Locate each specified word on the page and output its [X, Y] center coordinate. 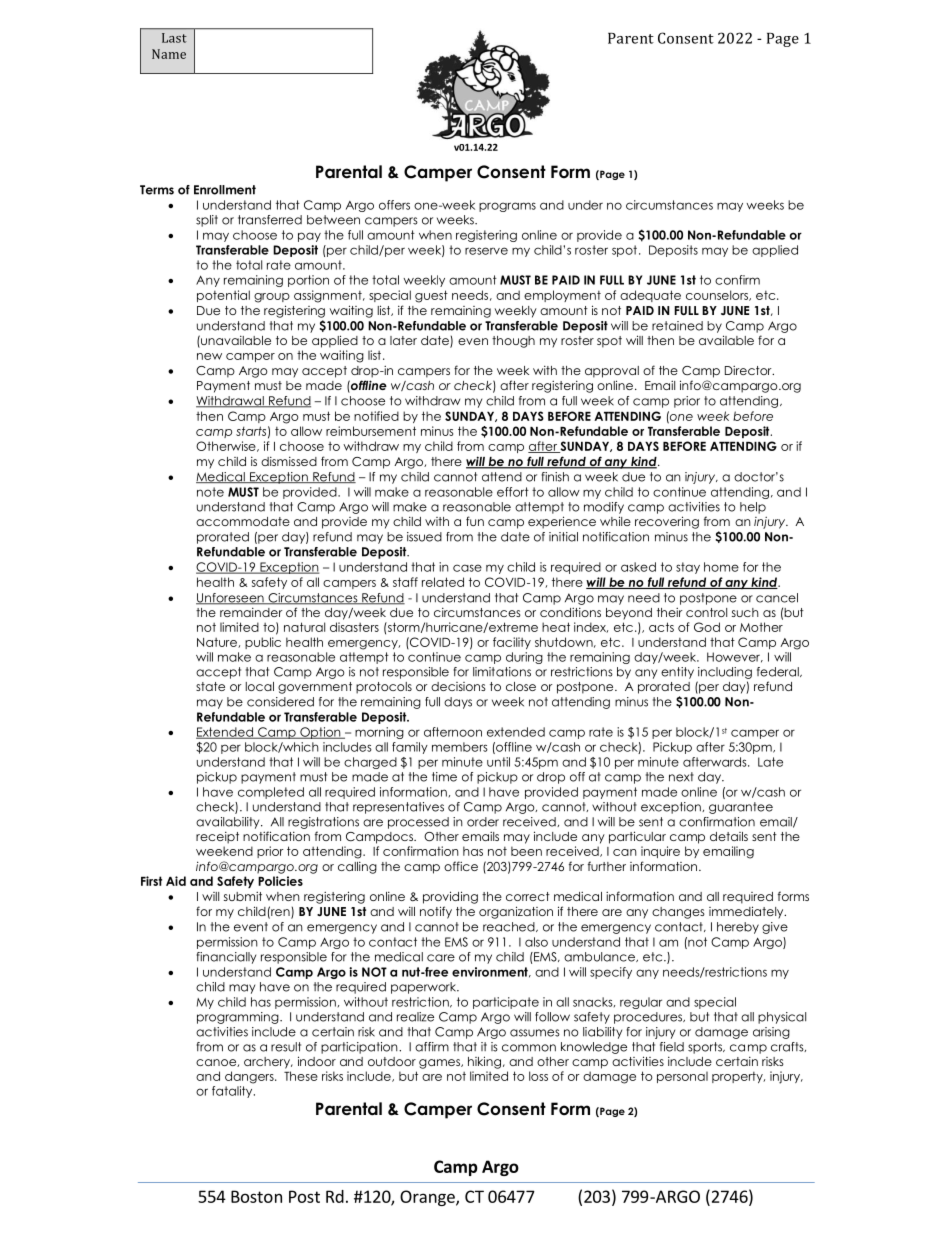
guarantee [741, 808]
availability [229, 823]
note [210, 492]
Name [169, 54]
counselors [718, 295]
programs [507, 207]
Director [749, 370]
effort [513, 492]
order [483, 822]
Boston [256, 1196]
